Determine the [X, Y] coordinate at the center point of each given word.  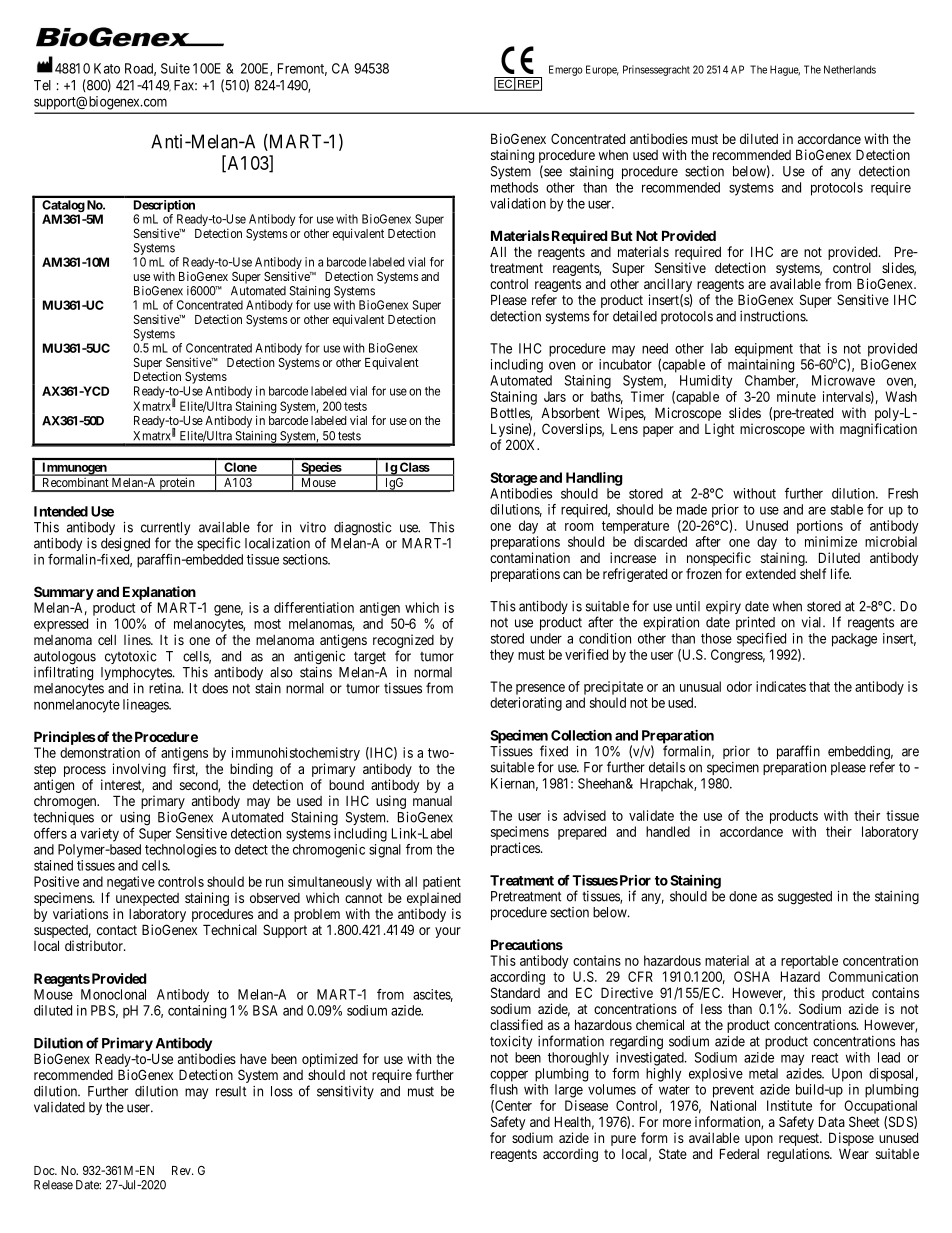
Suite [175, 68]
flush [504, 1089]
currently [165, 530]
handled [668, 831]
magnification [878, 430]
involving [139, 770]
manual [432, 801]
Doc [45, 1170]
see [552, 173]
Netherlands [850, 69]
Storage [514, 479]
